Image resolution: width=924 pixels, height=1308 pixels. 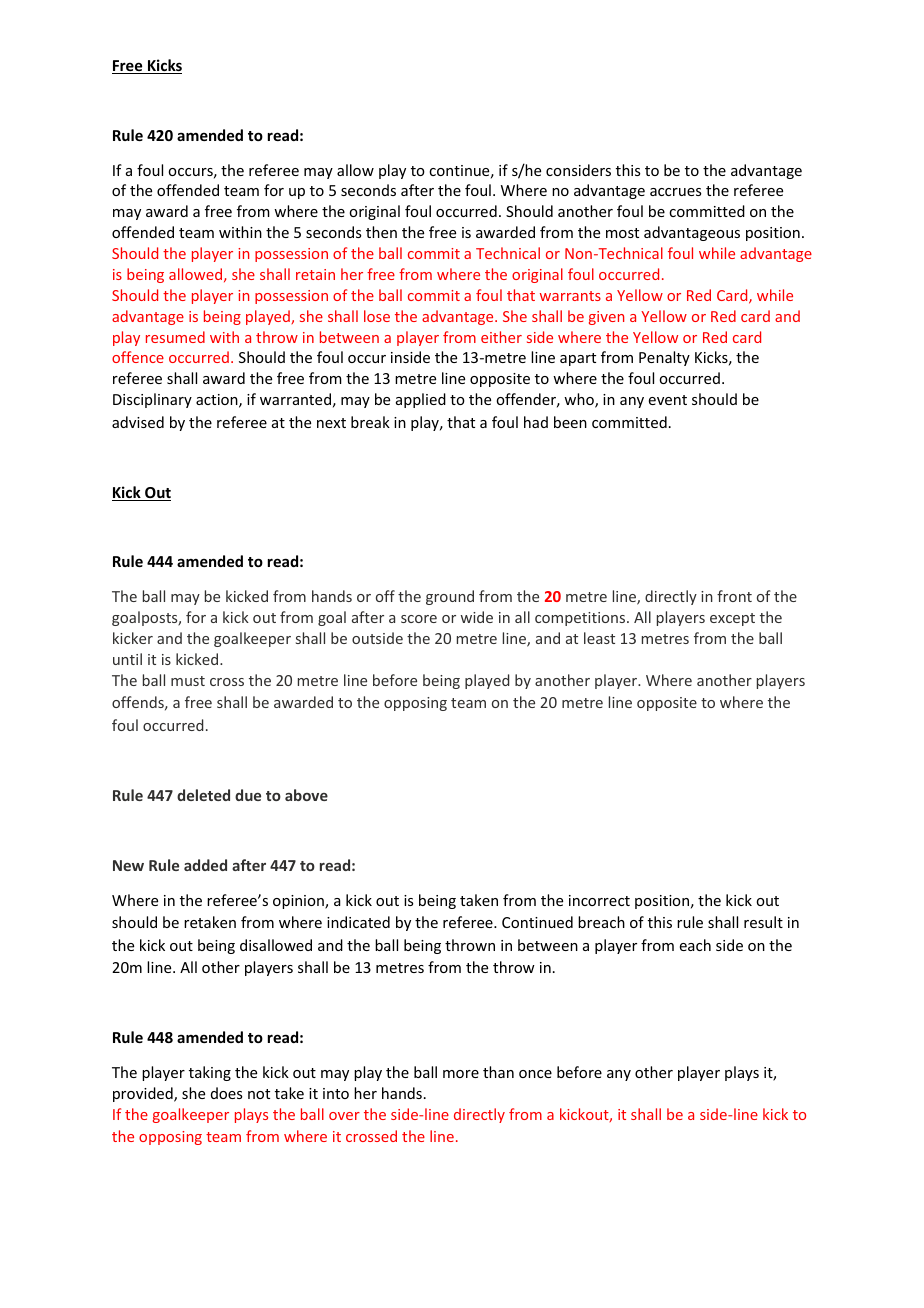 I want to click on added, so click(x=205, y=865).
